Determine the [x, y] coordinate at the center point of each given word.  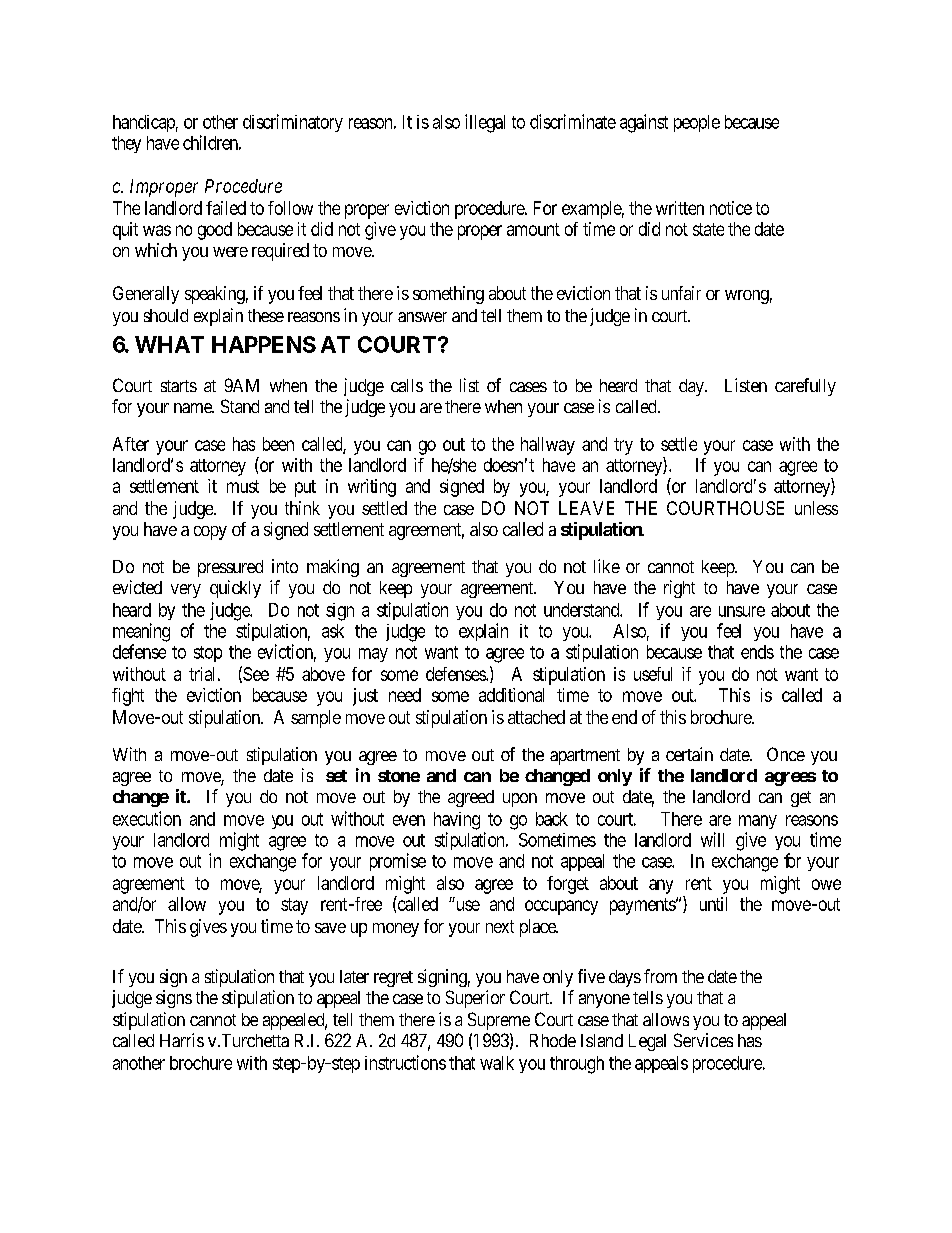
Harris [182, 1040]
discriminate [573, 121]
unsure [742, 611]
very [186, 591]
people [697, 123]
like [607, 566]
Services [703, 1040]
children [212, 142]
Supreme [499, 1021]
